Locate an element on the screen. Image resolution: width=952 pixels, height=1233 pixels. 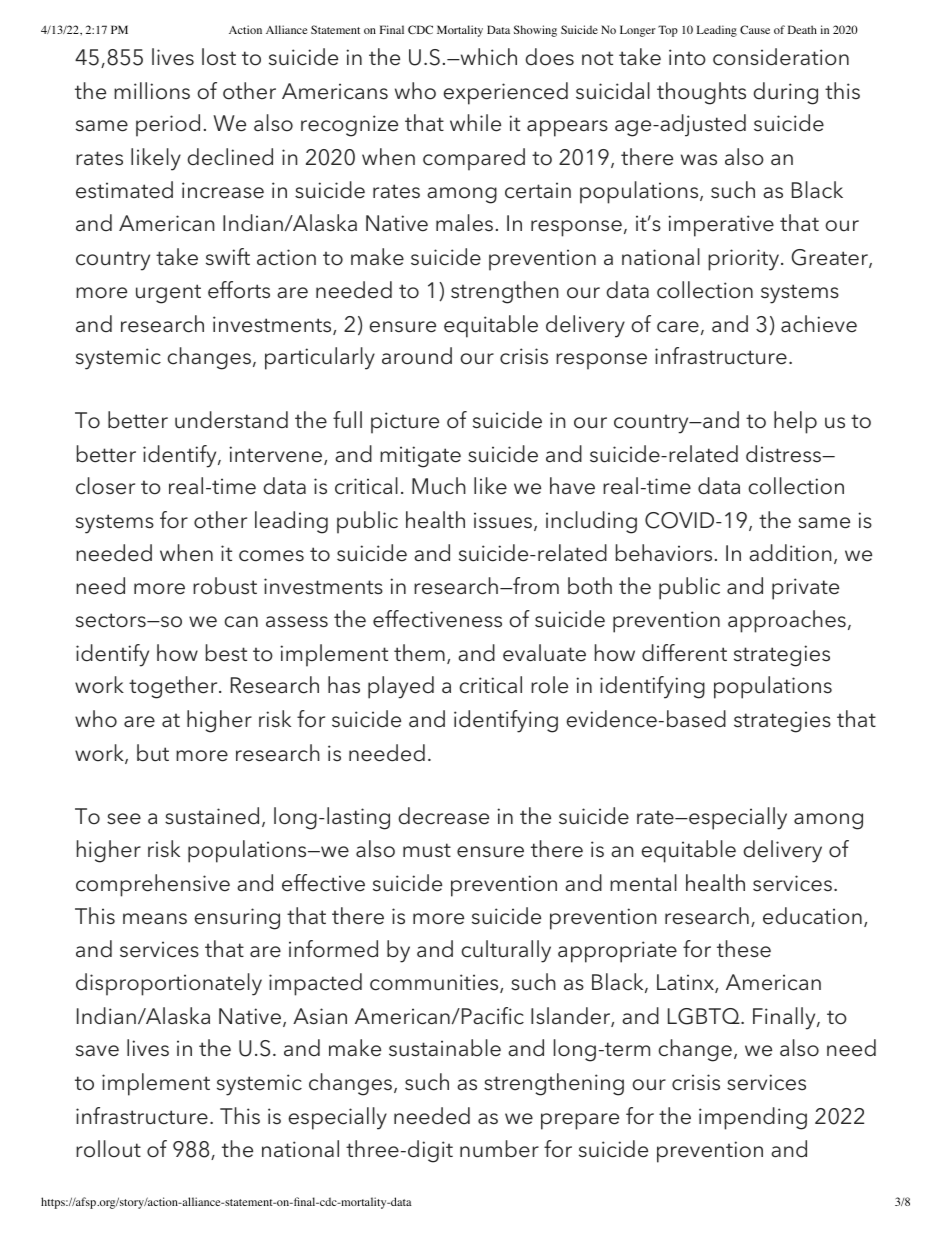
lost is located at coordinates (219, 57).
